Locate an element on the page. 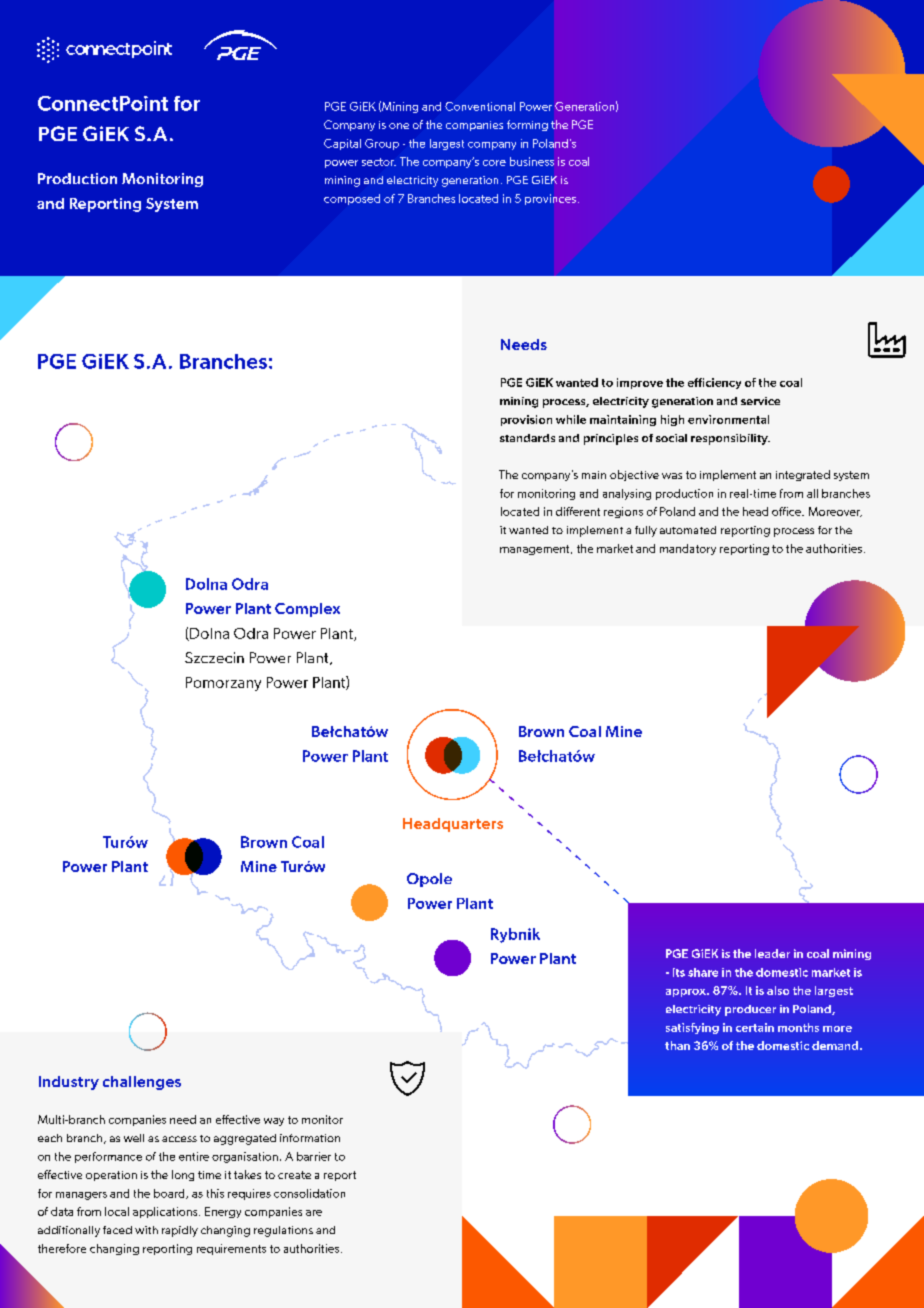 The image size is (924, 1308). one is located at coordinates (399, 126).
